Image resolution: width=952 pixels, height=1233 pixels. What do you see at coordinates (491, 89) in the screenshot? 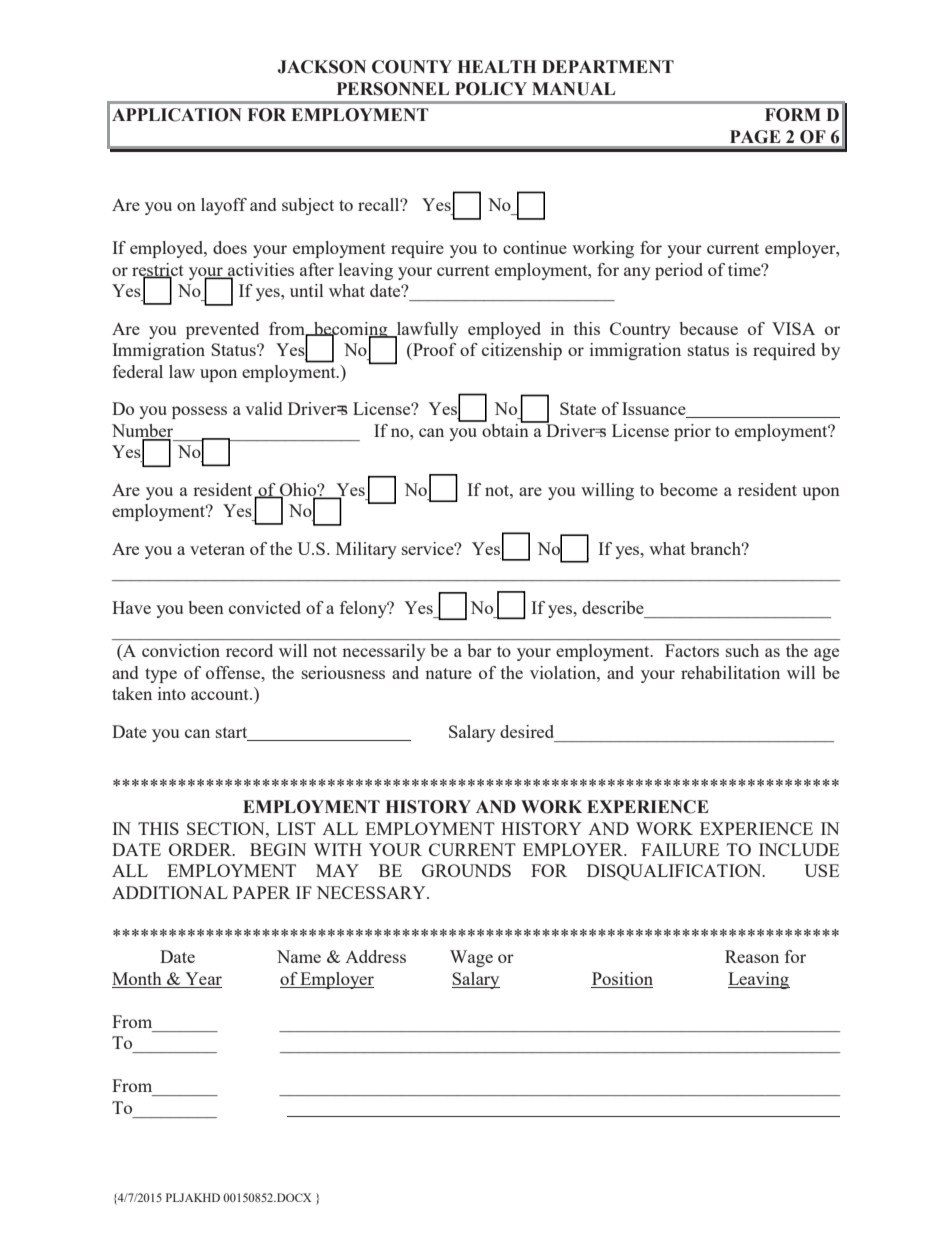
I see `POLICY` at bounding box center [491, 89].
